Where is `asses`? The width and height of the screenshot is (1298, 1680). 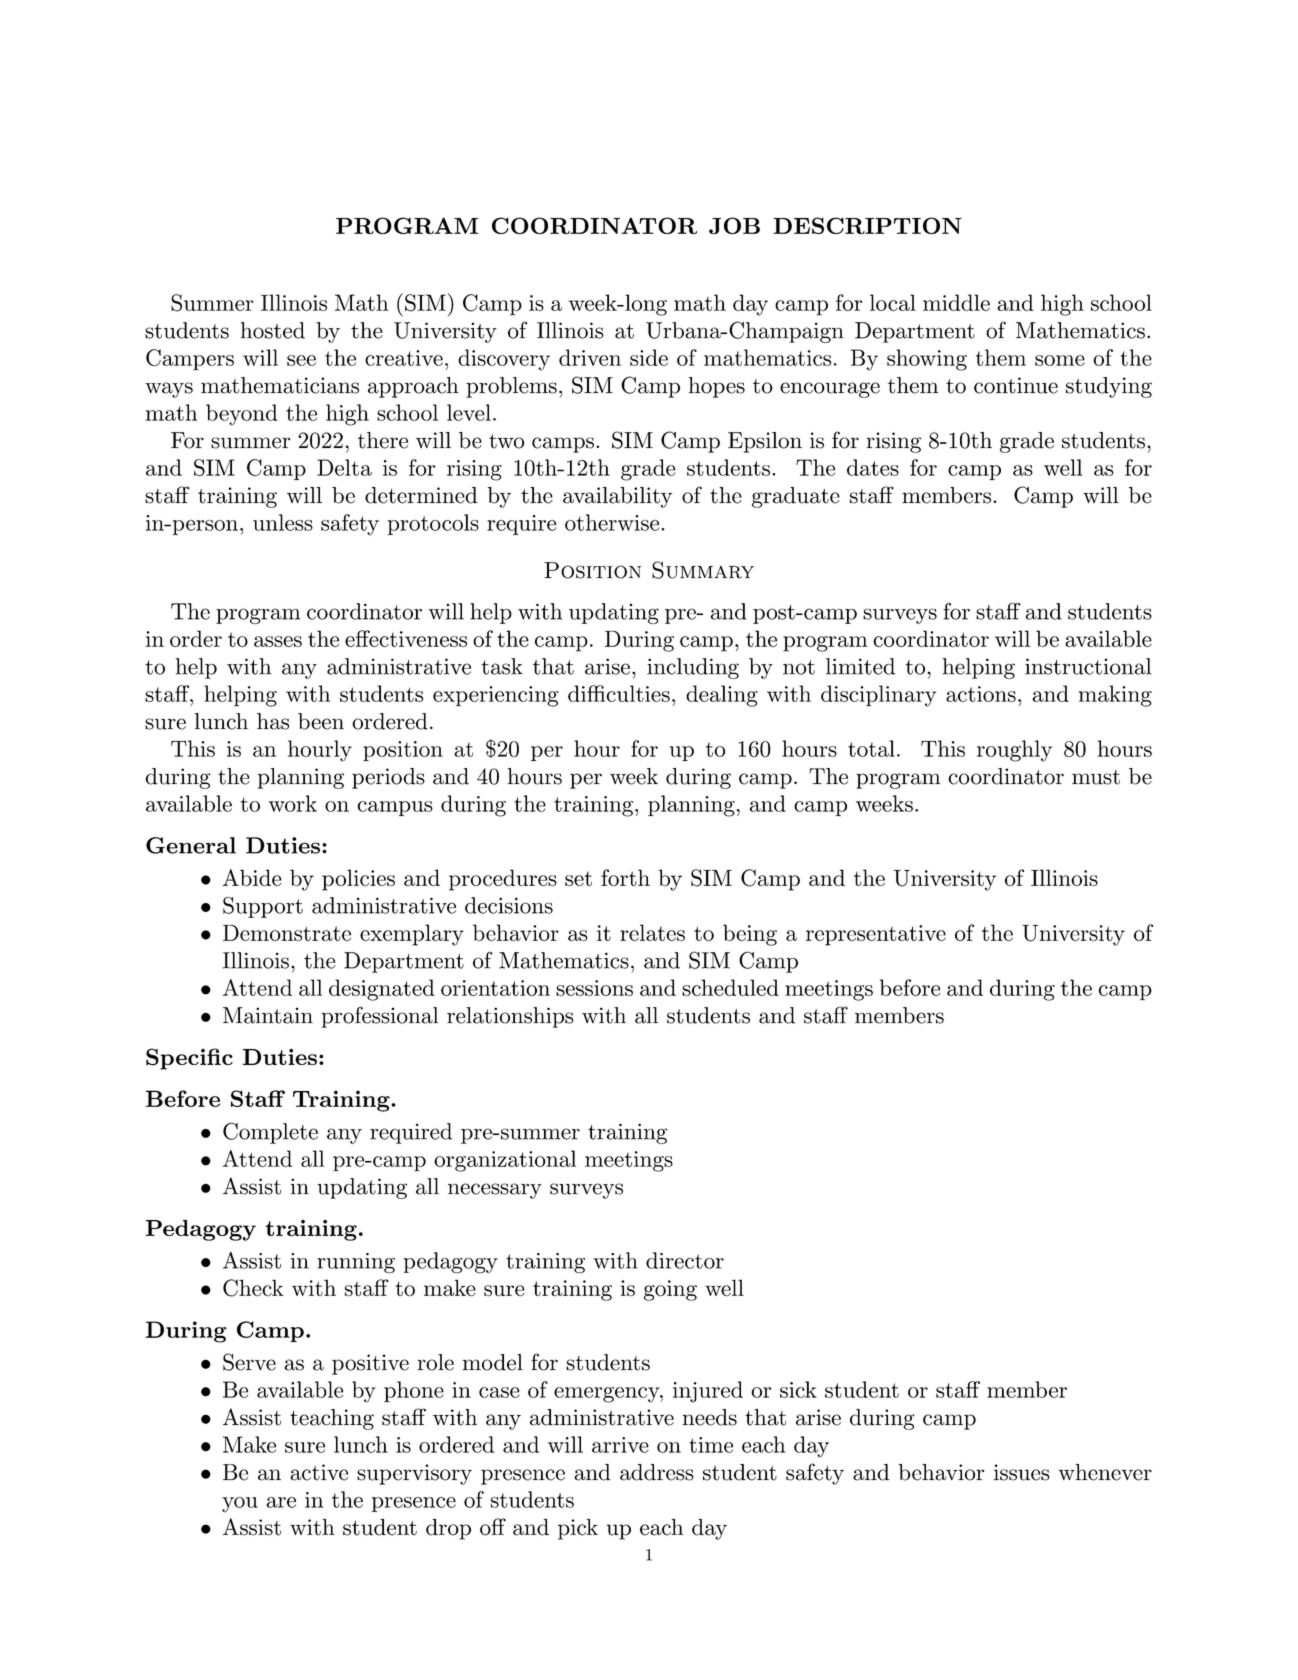
asses is located at coordinates (278, 641).
